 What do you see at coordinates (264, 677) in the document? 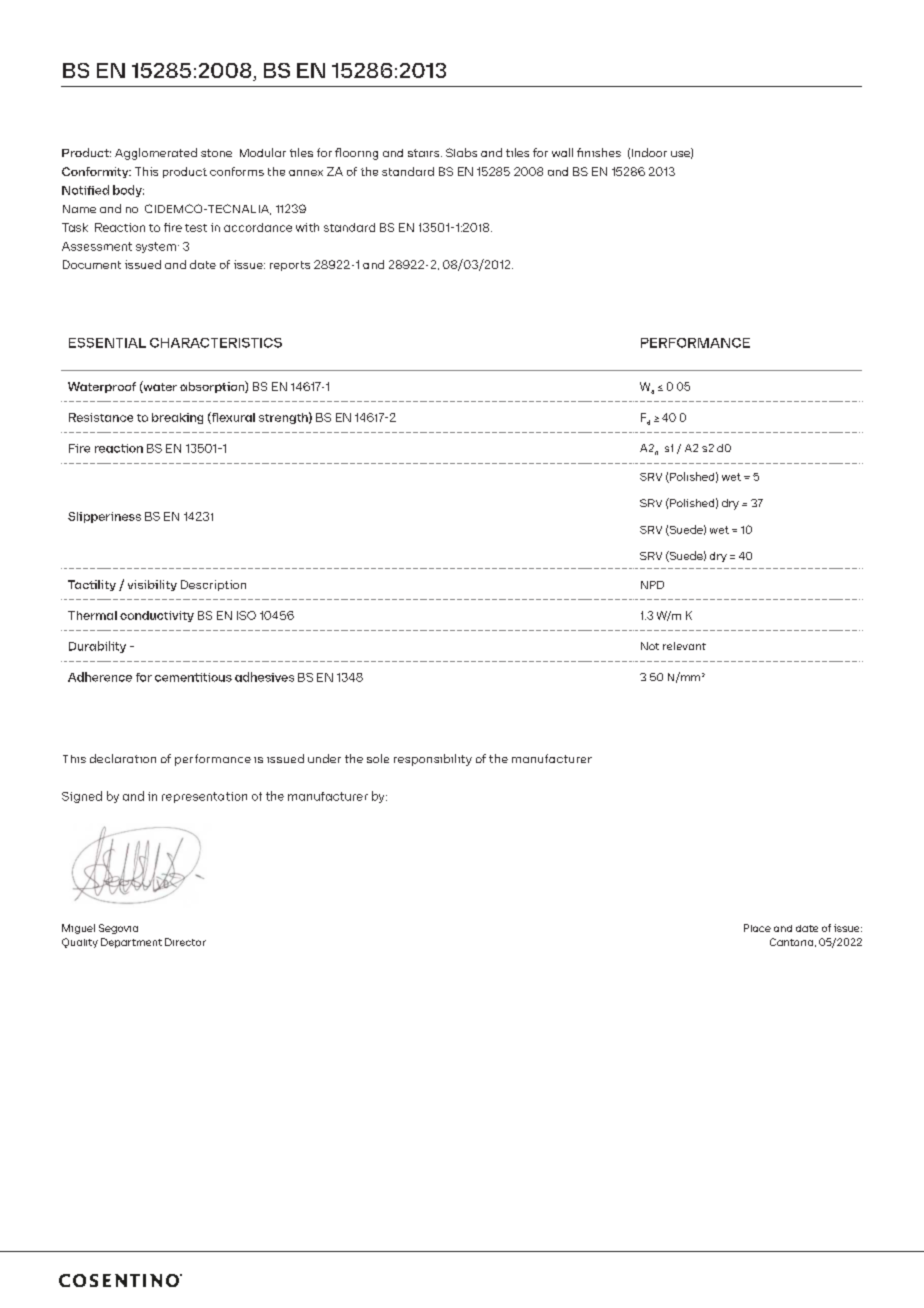
I see `adhesives` at bounding box center [264, 677].
